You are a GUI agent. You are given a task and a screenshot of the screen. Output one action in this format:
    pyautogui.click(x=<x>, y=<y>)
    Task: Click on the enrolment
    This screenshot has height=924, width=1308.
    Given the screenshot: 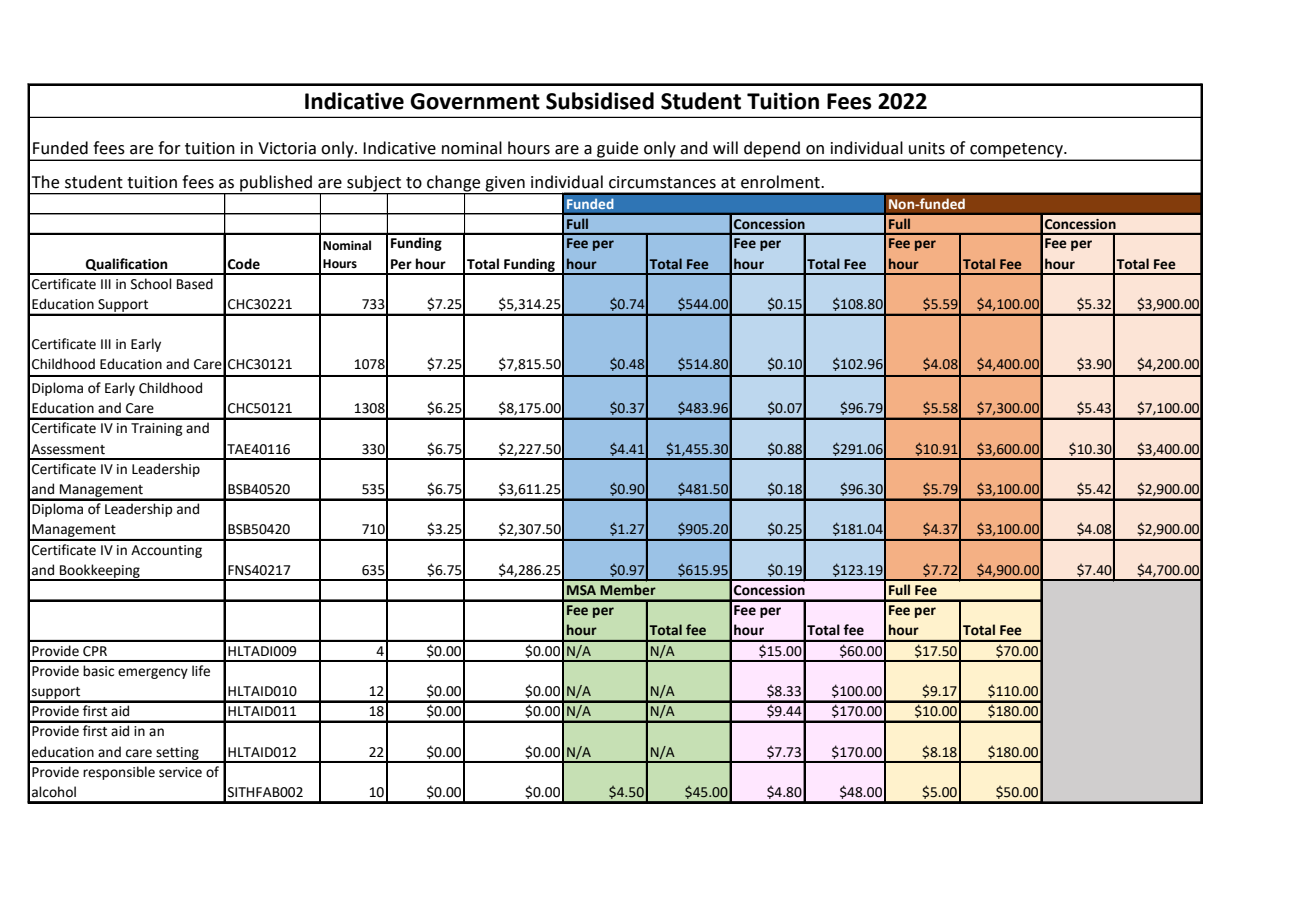 What is the action you would take?
    pyautogui.click(x=781, y=182)
